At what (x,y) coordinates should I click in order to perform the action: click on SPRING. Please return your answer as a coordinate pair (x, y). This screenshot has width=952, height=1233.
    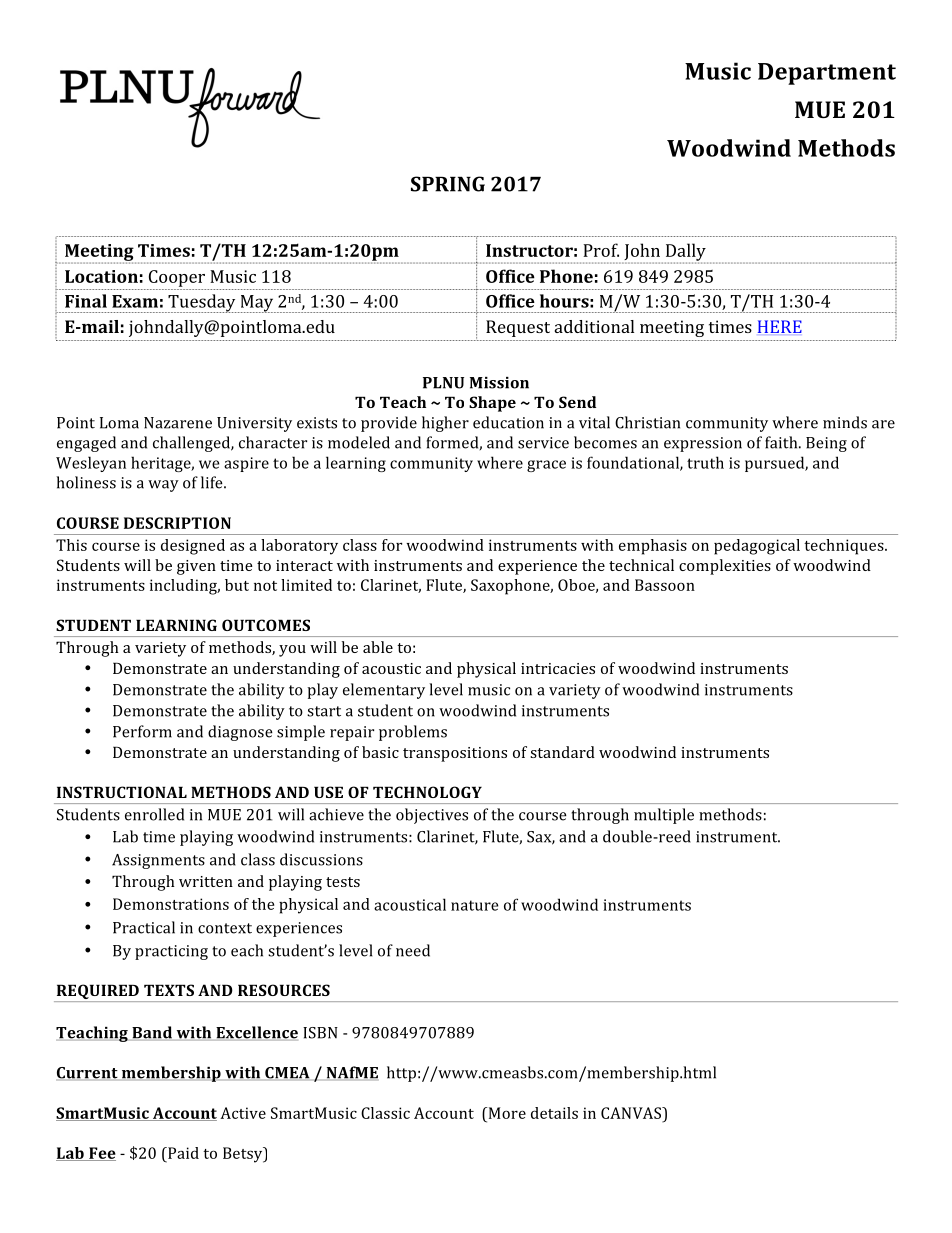
    Looking at the image, I should click on (448, 184).
